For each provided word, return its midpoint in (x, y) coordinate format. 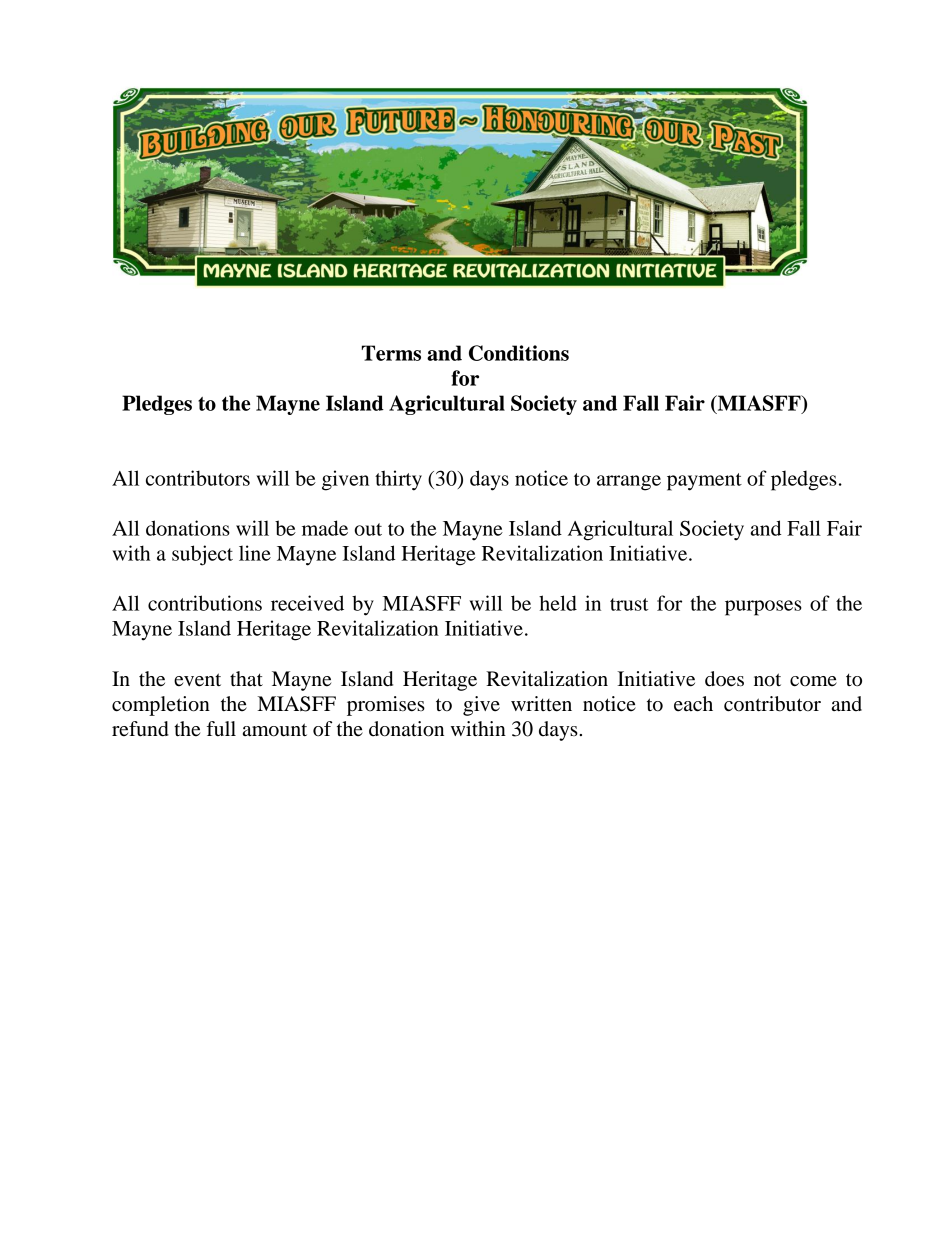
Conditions (519, 353)
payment (704, 482)
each (693, 704)
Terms (391, 353)
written (541, 704)
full (221, 728)
